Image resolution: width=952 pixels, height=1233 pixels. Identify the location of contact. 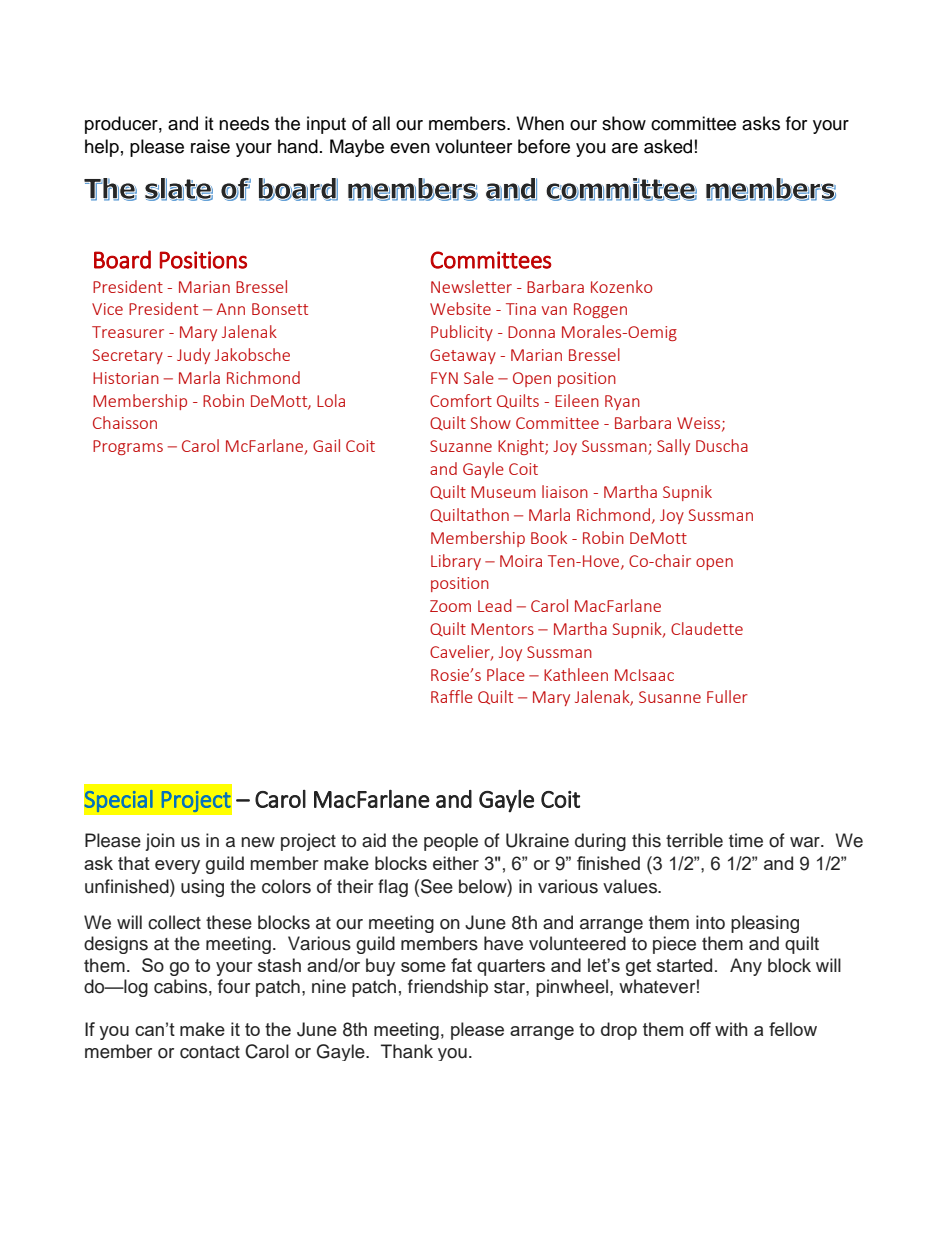
(210, 1052).
